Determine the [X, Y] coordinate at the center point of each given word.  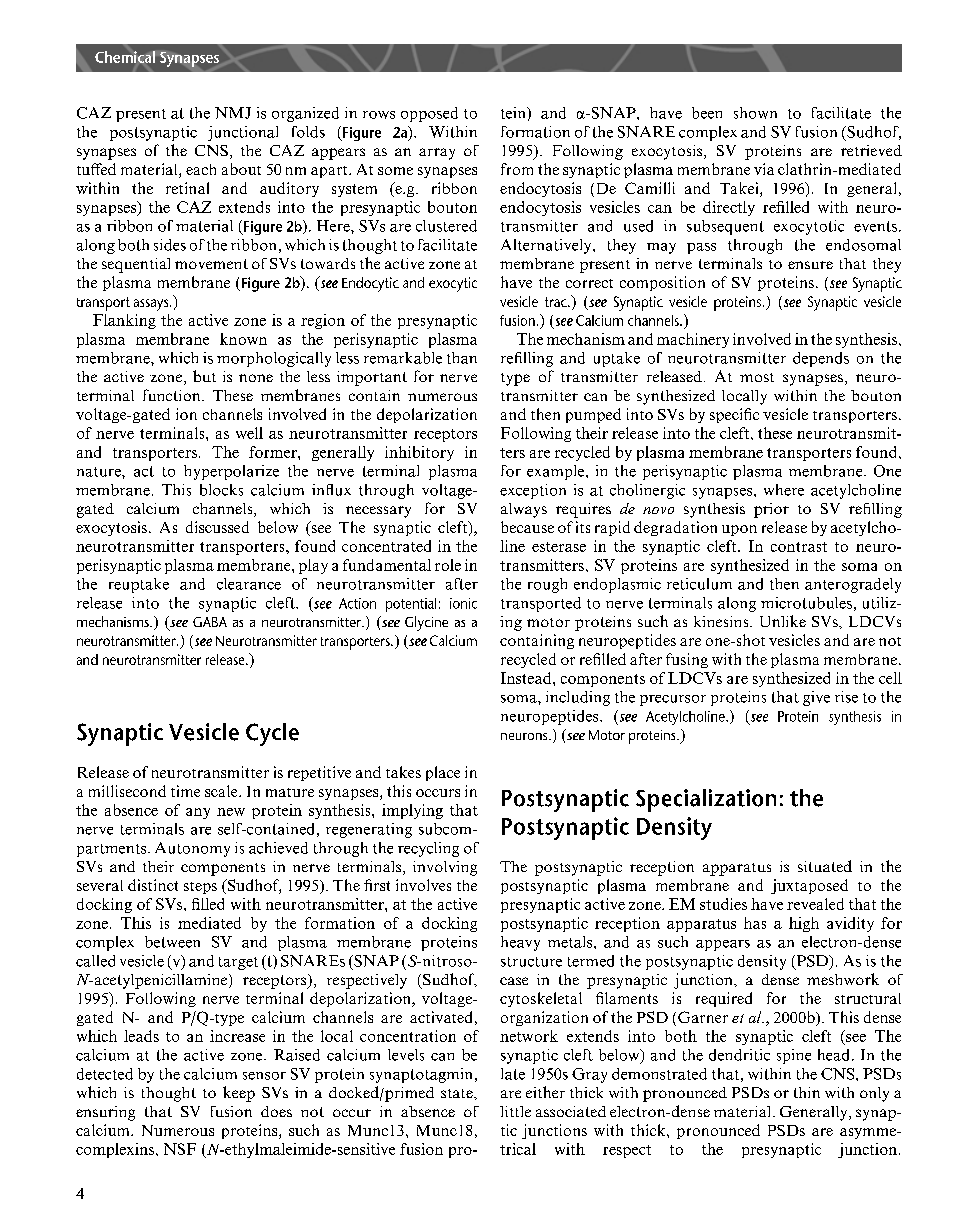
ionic [463, 603]
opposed [429, 114]
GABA [210, 622]
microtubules [806, 603]
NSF [180, 1149]
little [515, 1111]
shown [755, 113]
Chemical [125, 57]
